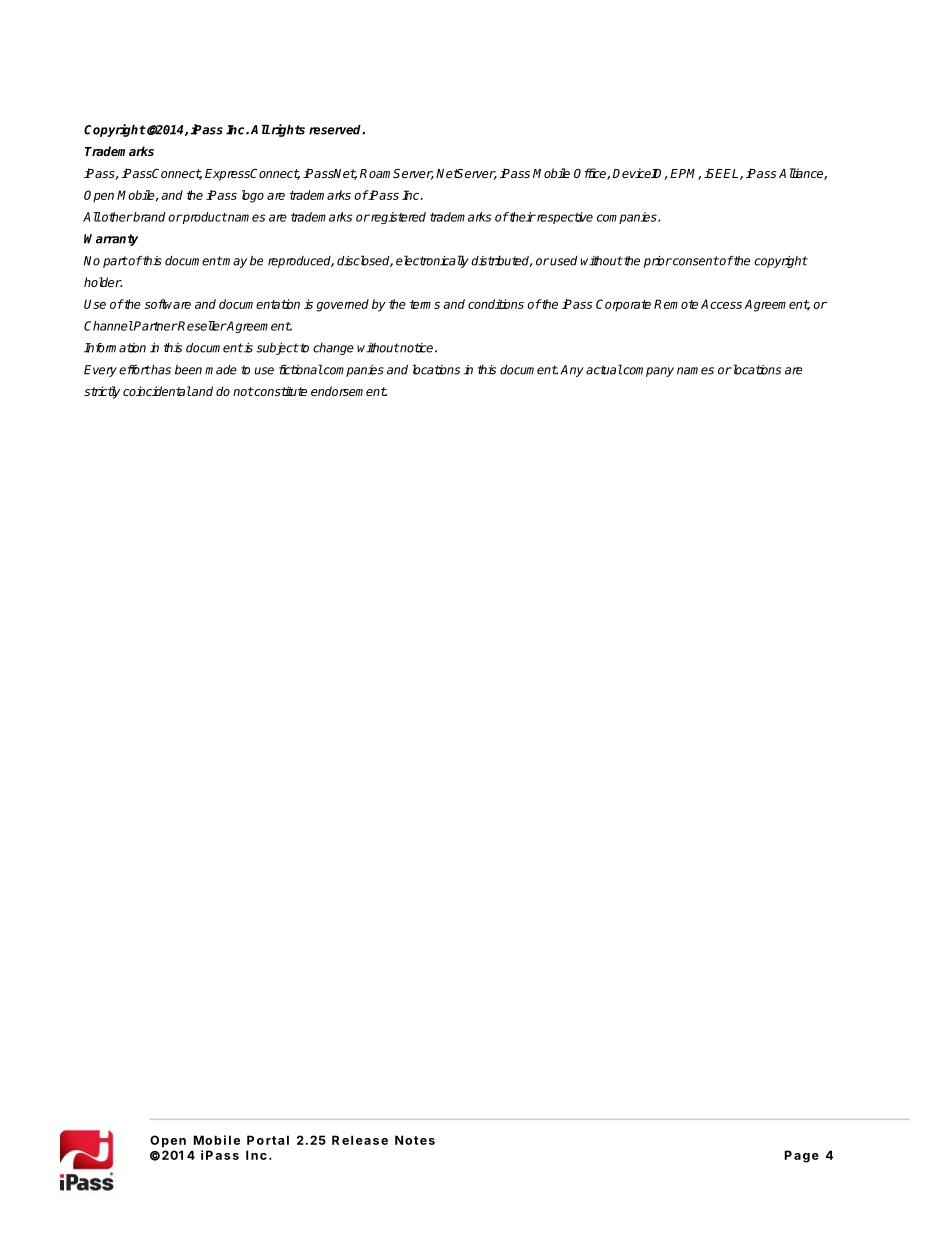 The height and width of the screenshot is (1233, 952). Describe the element at coordinates (685, 174) in the screenshot. I see `EPM` at that location.
